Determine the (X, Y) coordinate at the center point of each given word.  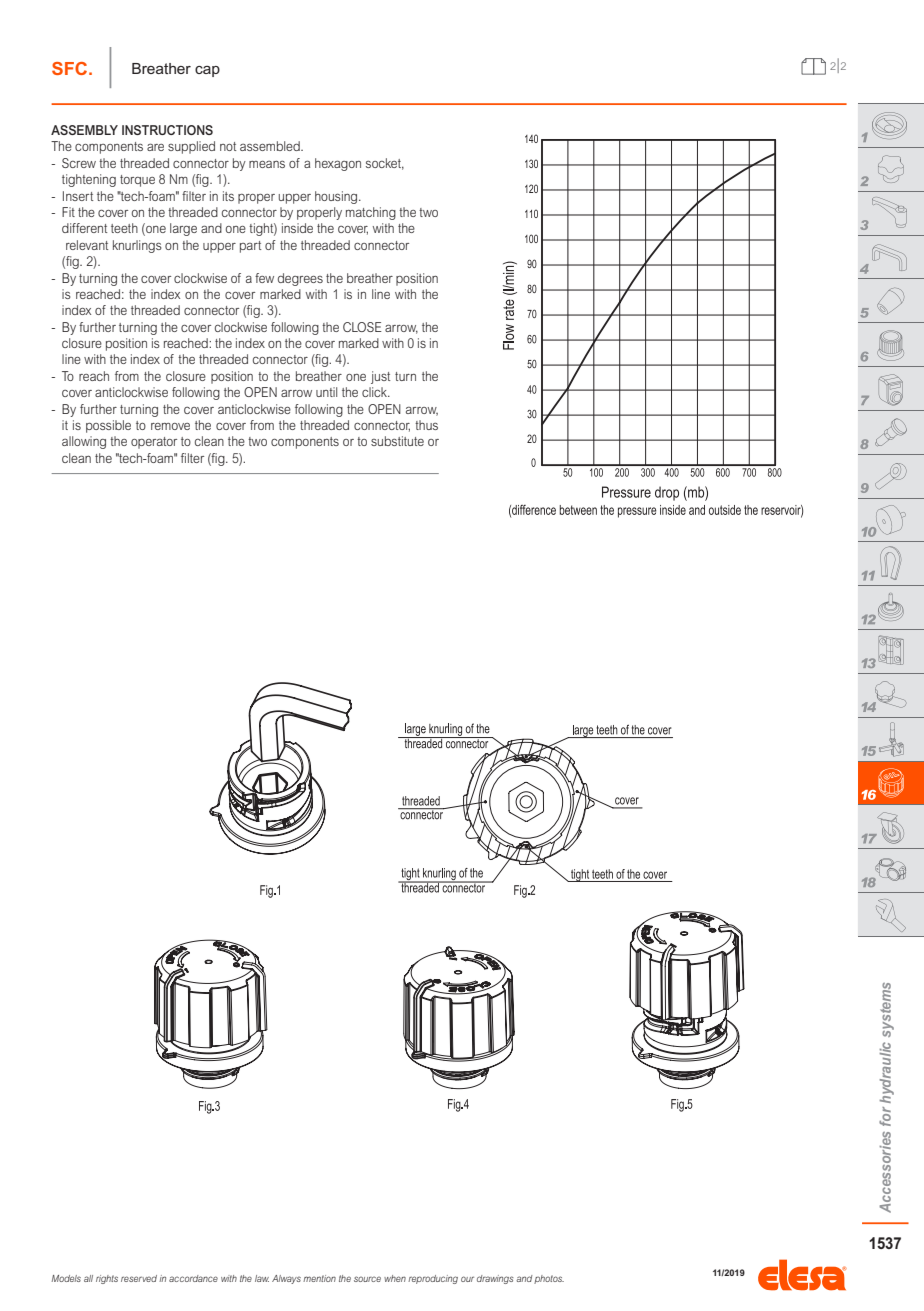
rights (107, 1279)
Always (286, 1279)
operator (154, 443)
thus (426, 425)
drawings (495, 1279)
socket (385, 164)
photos (549, 1279)
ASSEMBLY (84, 130)
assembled (271, 146)
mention (319, 1278)
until (326, 392)
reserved (139, 1278)
